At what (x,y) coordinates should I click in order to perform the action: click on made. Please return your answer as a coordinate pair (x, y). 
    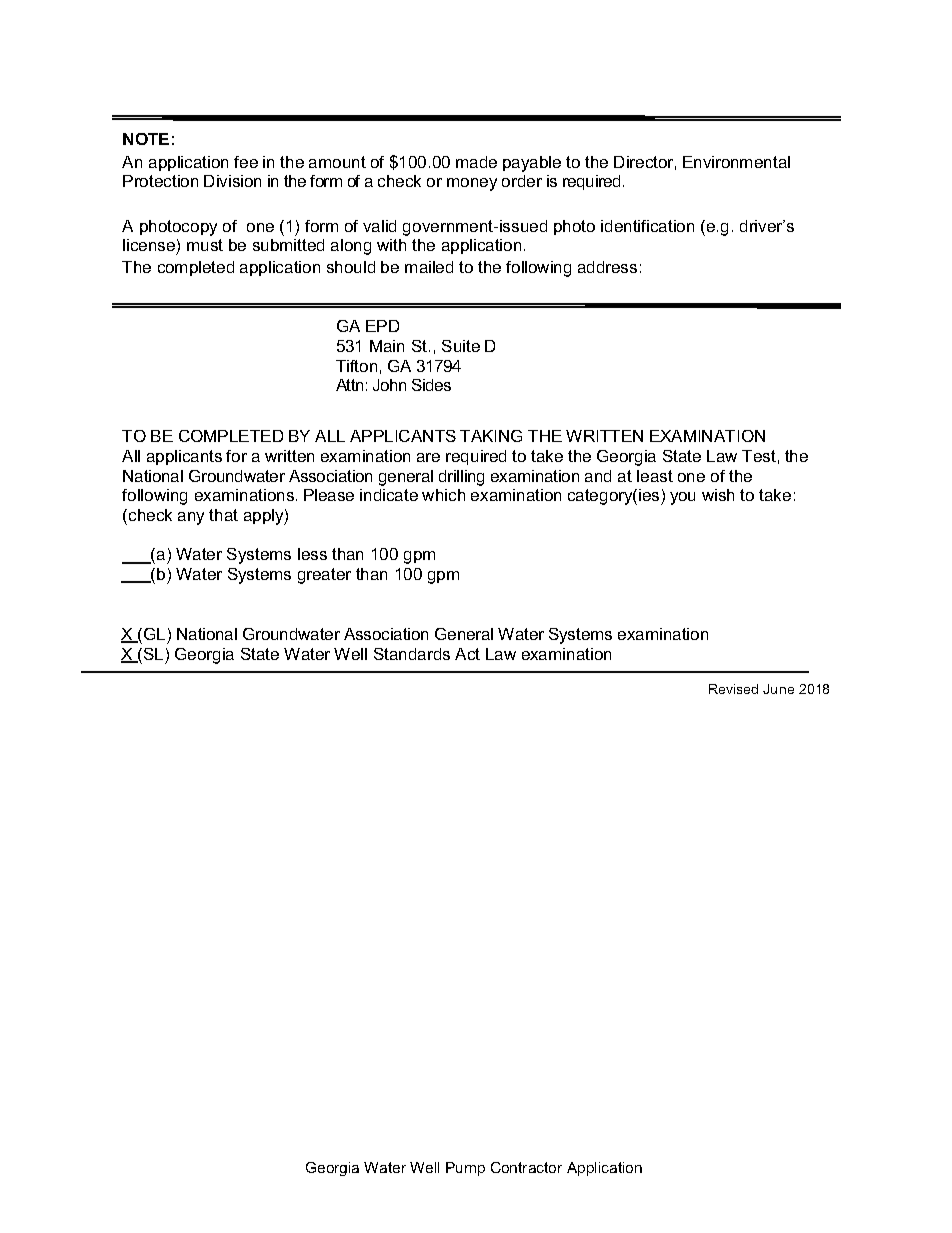
    Looking at the image, I should click on (476, 162).
